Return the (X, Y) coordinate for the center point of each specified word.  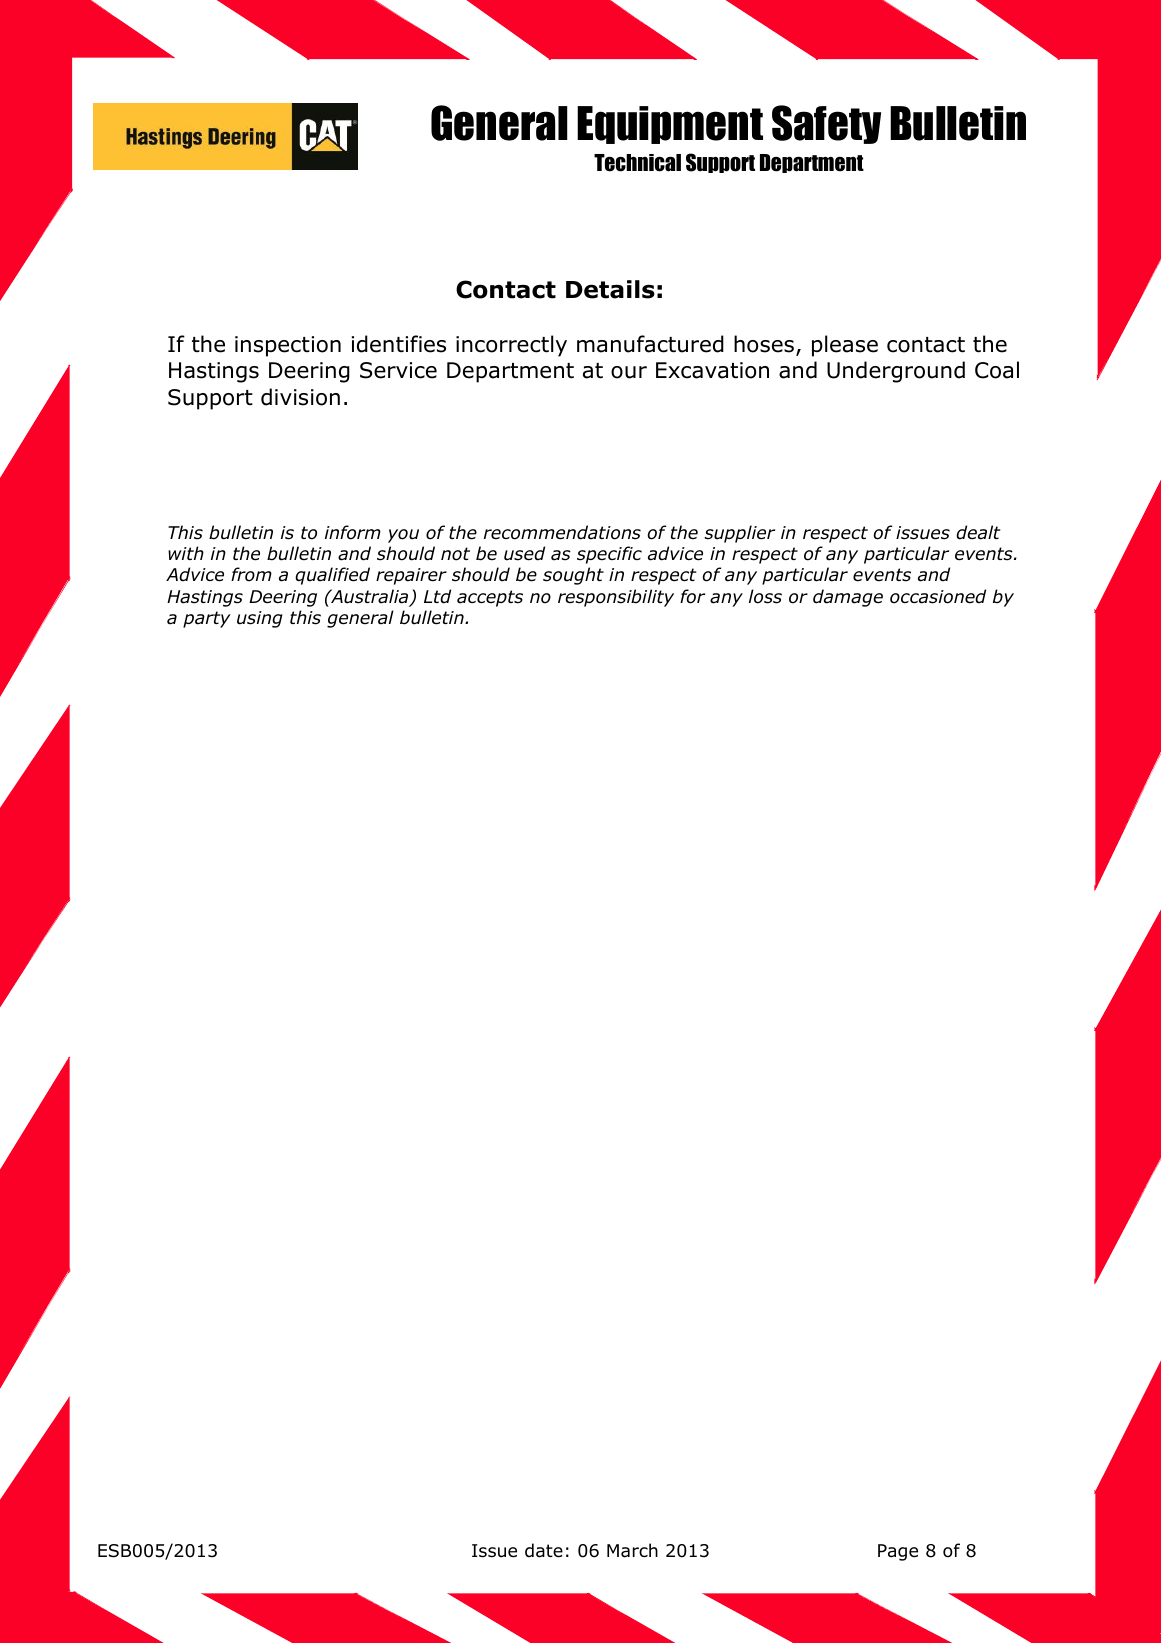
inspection (288, 346)
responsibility (616, 598)
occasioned (938, 596)
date (544, 1550)
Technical (637, 163)
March (632, 1550)
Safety (826, 124)
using (260, 619)
